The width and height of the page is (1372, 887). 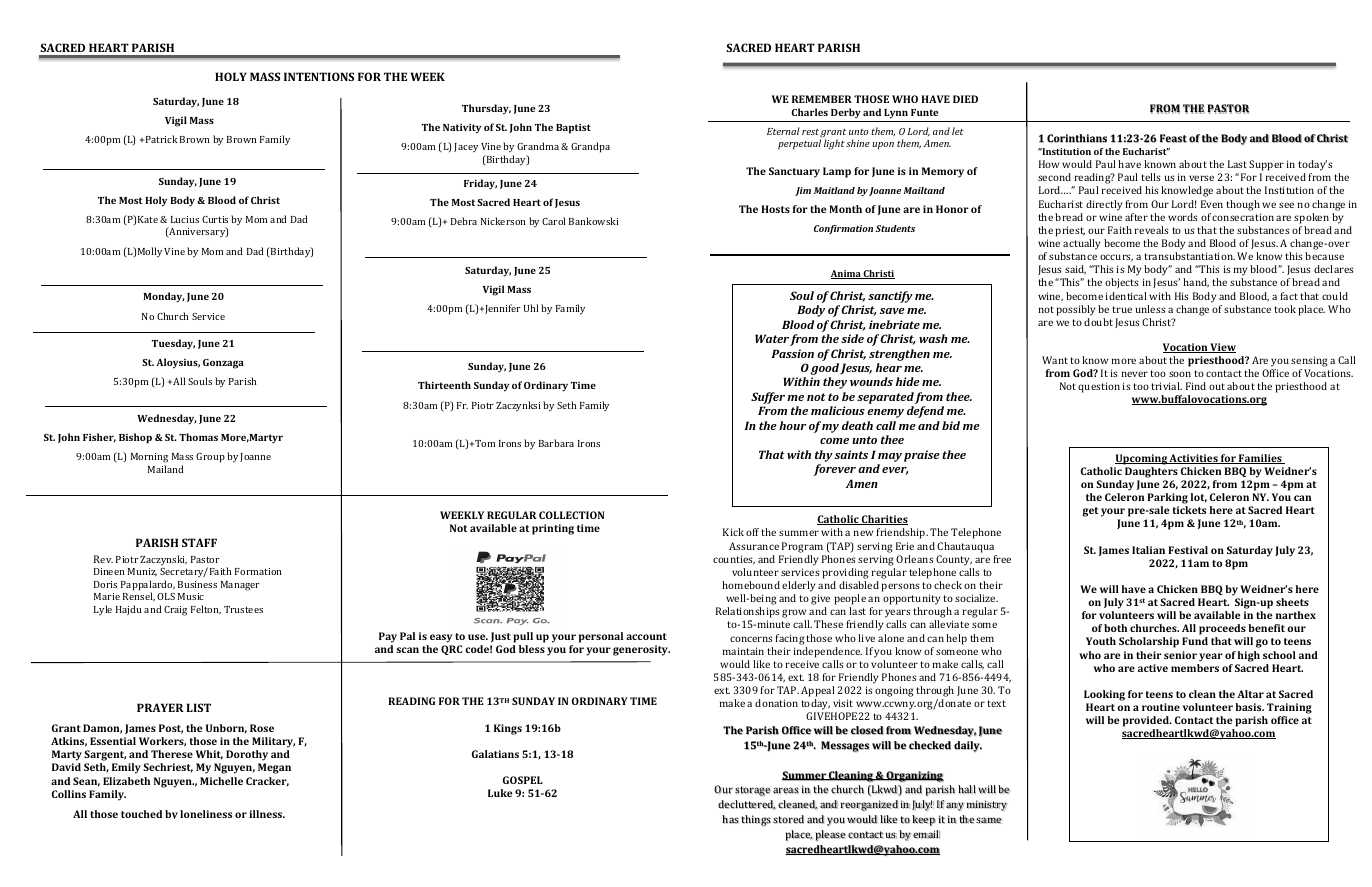 What do you see at coordinates (730, 819) in the page?
I see `has` at bounding box center [730, 819].
